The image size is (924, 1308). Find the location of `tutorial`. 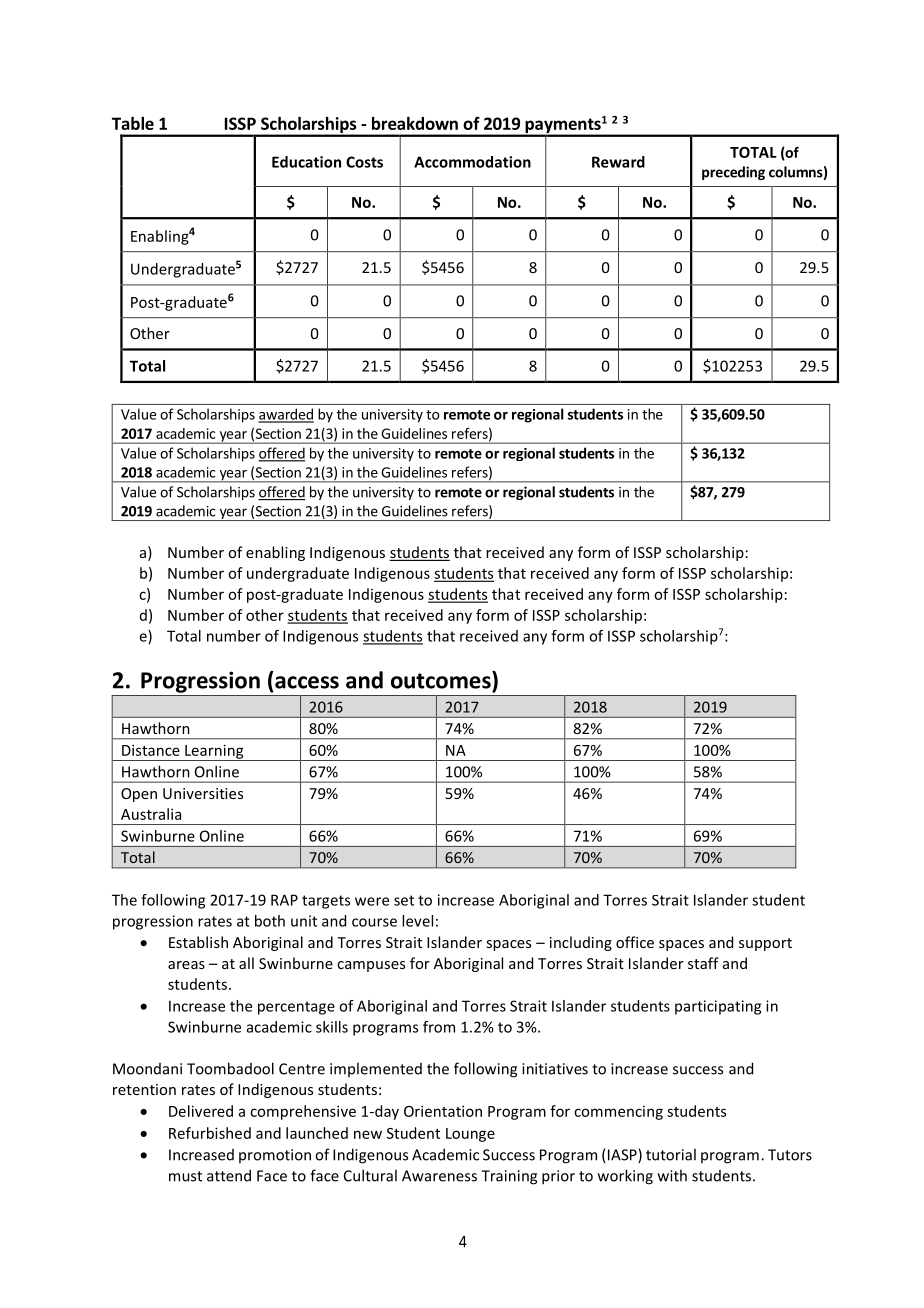

tutorial is located at coordinates (671, 1154).
